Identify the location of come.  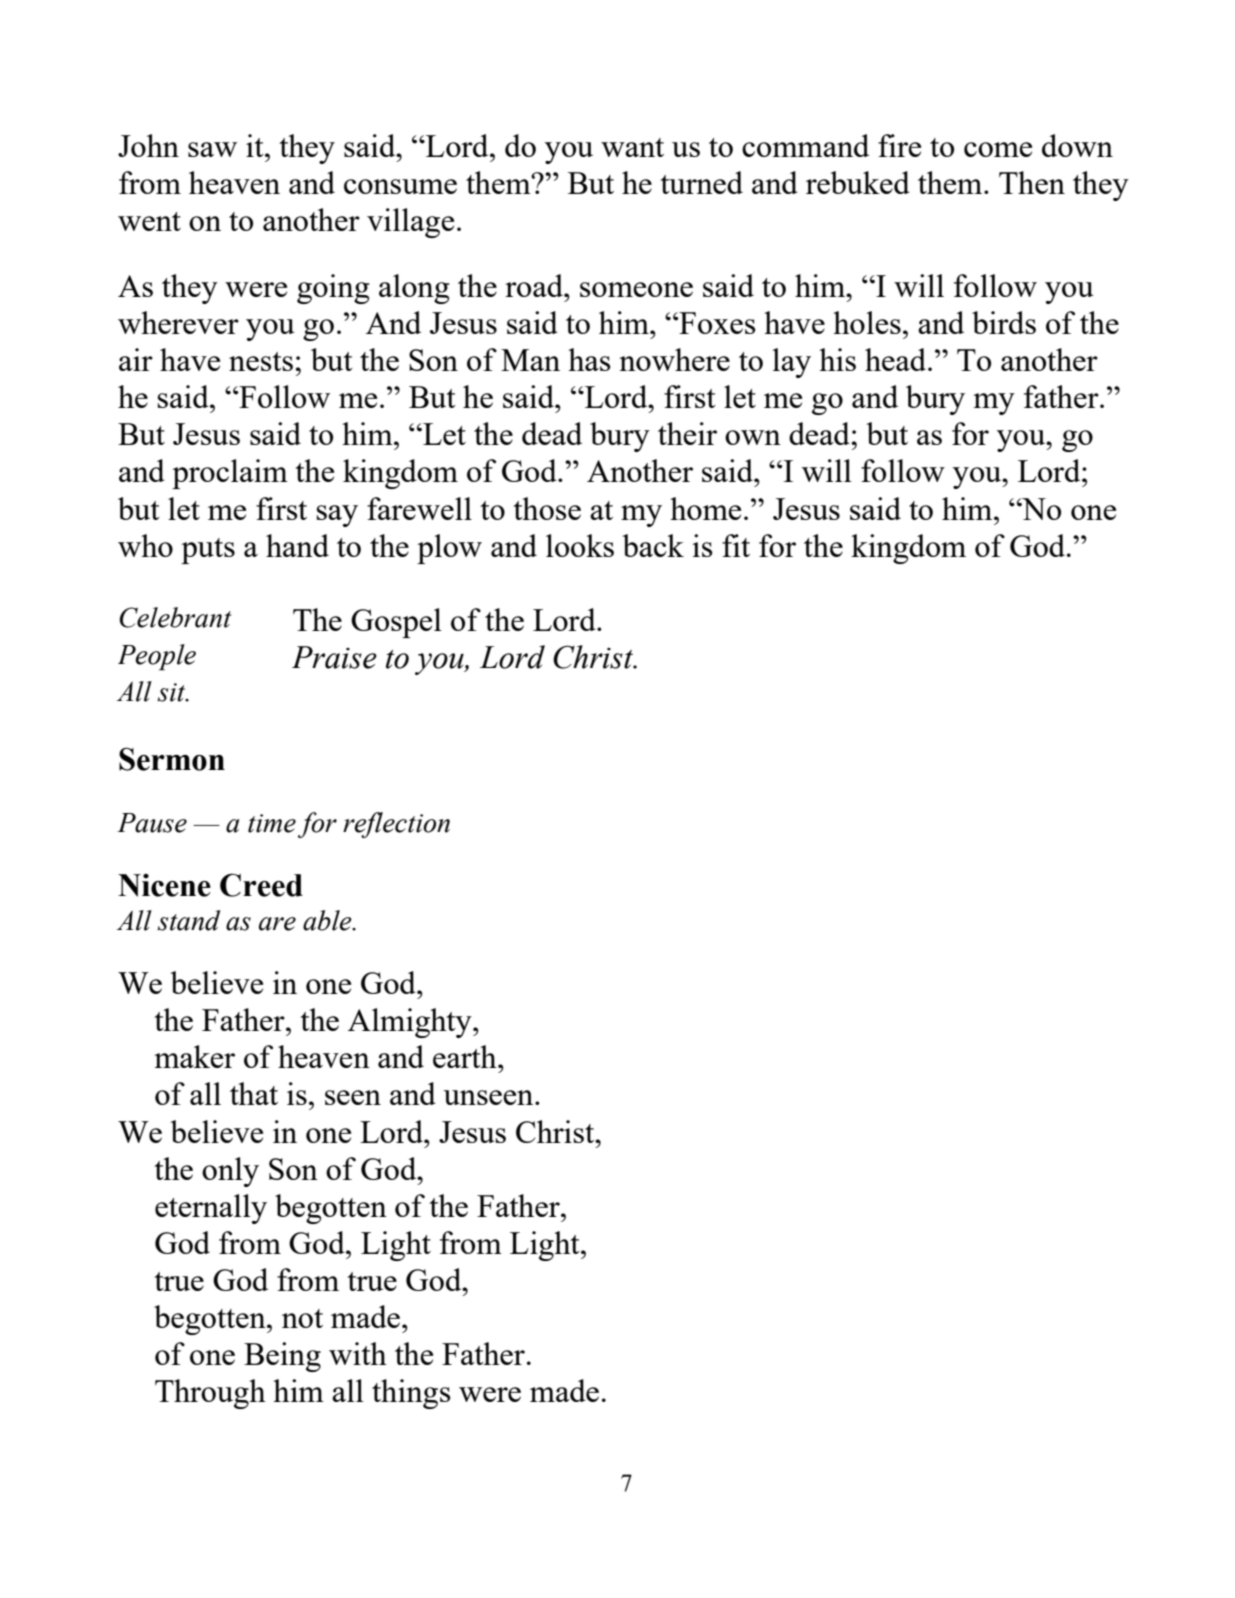
(998, 149).
